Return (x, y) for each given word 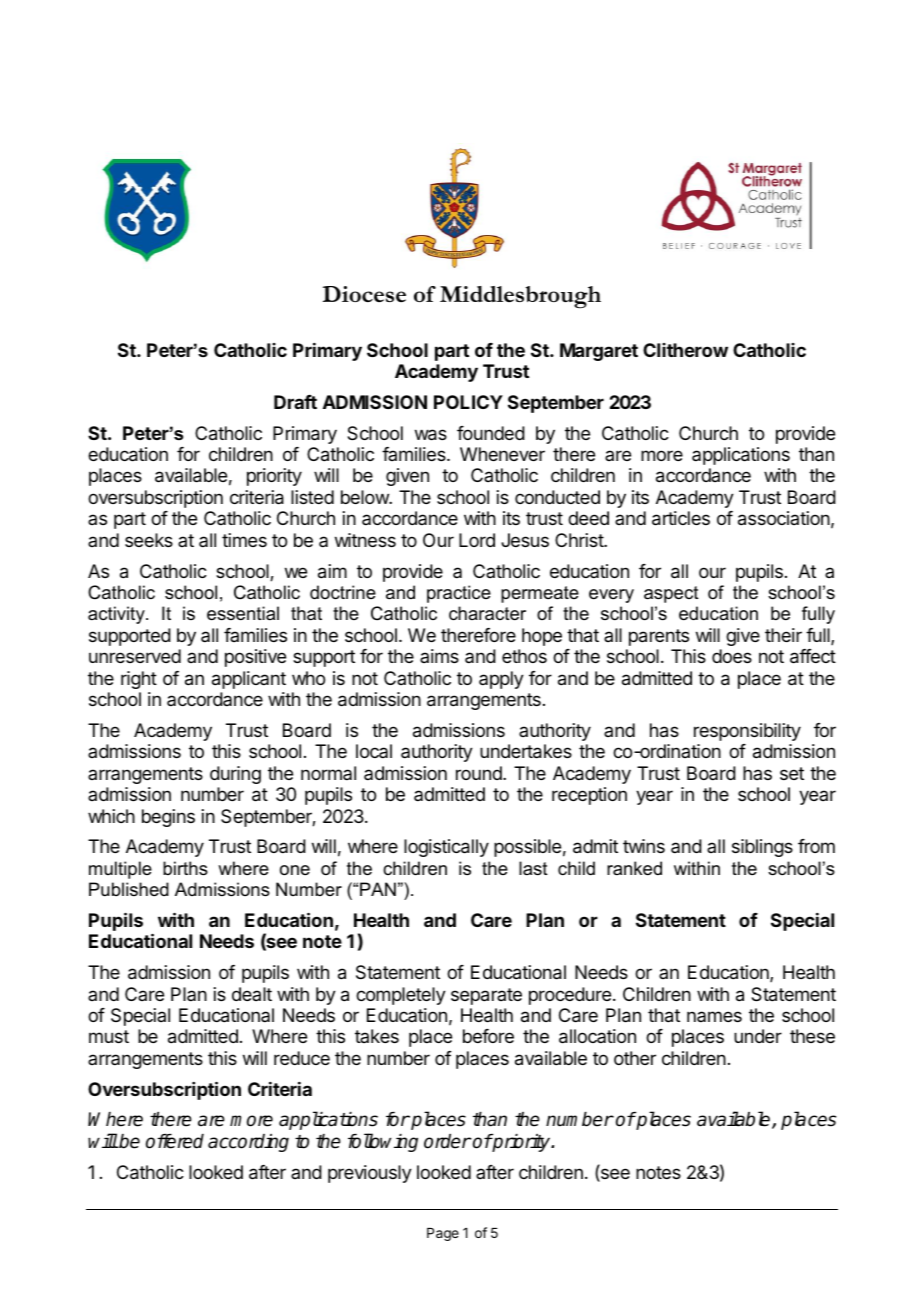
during (235, 775)
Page (443, 1234)
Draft (295, 402)
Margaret (599, 352)
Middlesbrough (520, 297)
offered (175, 1141)
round (480, 773)
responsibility (747, 732)
